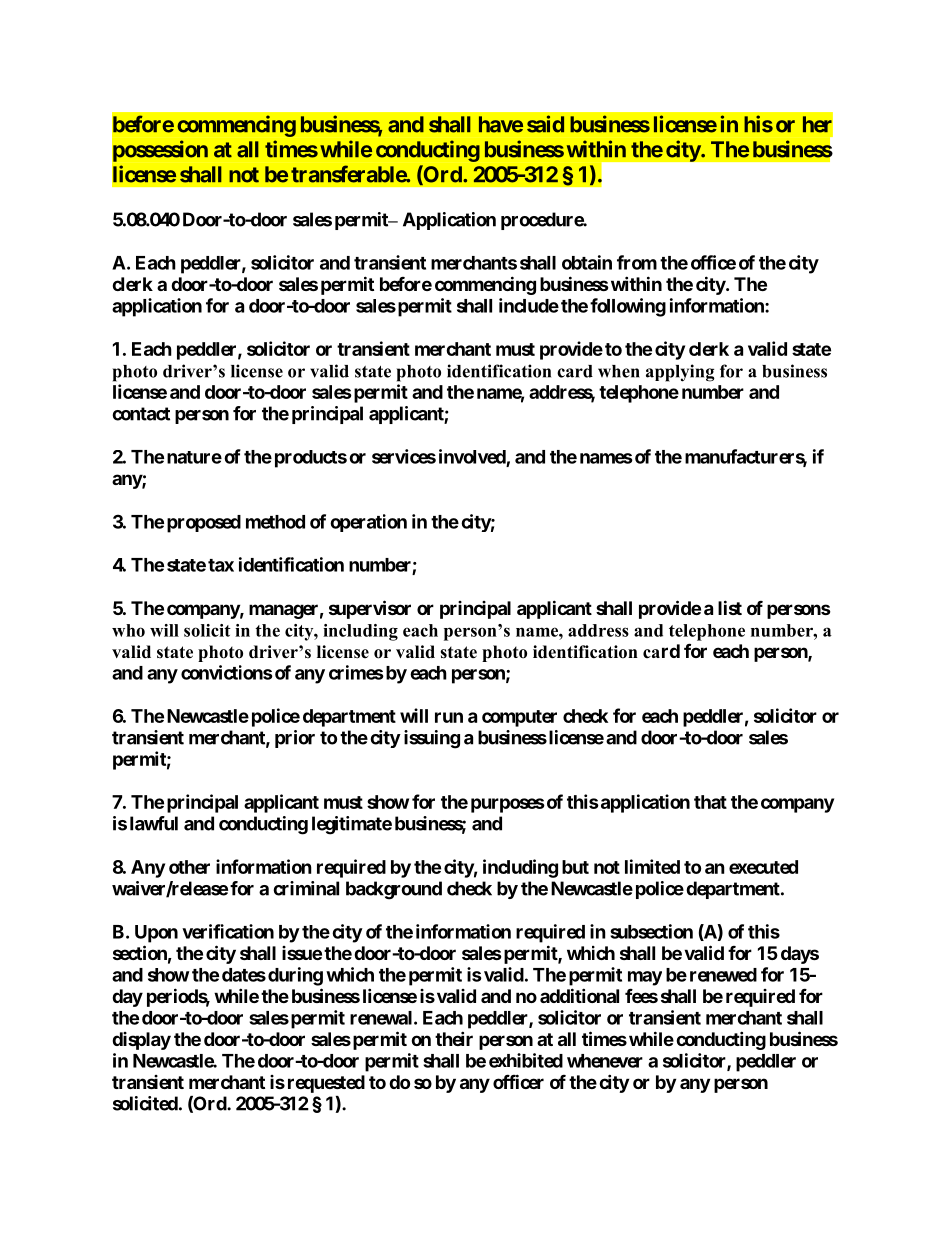 The height and width of the document is (1233, 952). Describe the element at coordinates (221, 565) in the document. I see `tax` at that location.
